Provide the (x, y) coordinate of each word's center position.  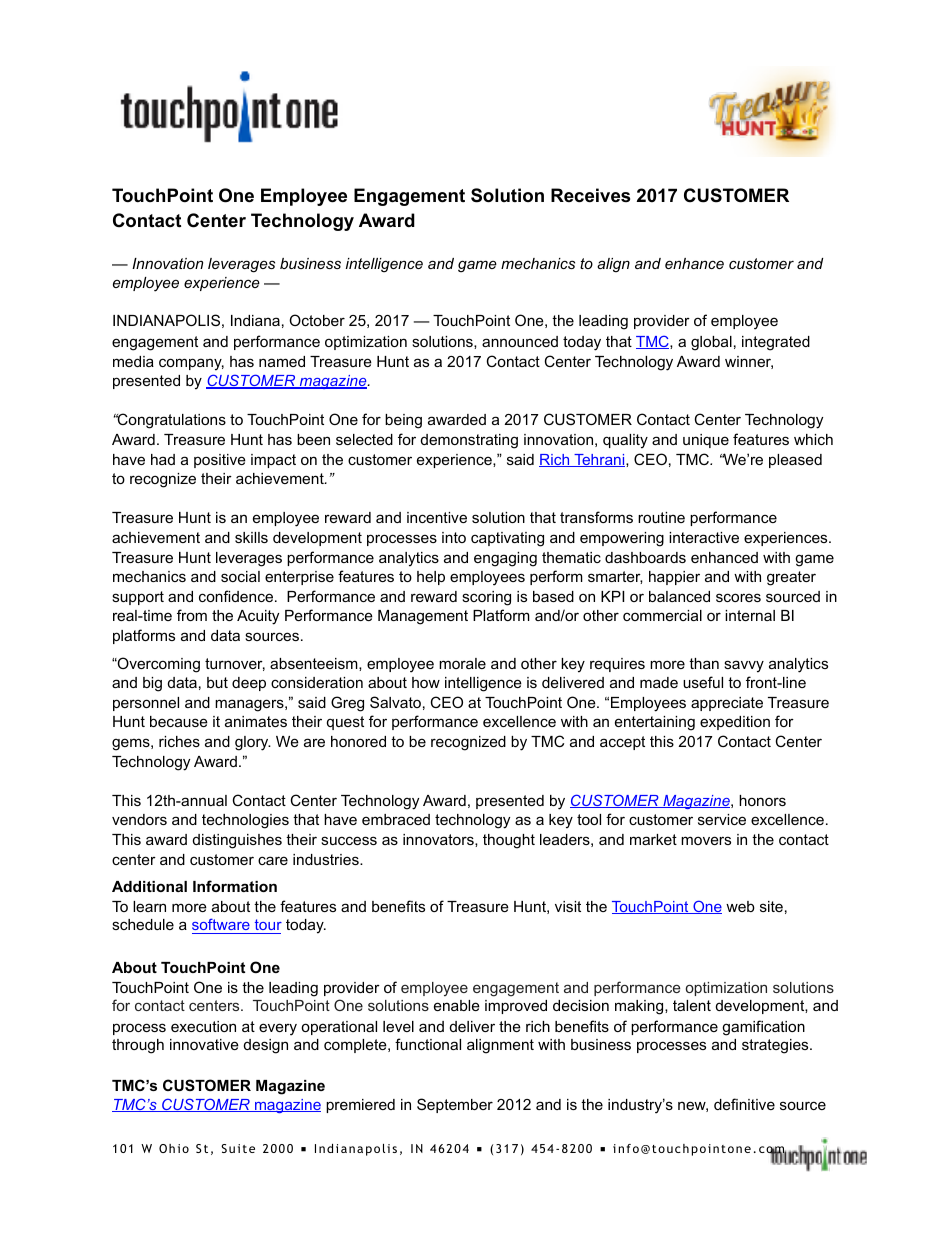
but (217, 682)
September (455, 1105)
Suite (238, 1148)
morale (462, 663)
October (317, 320)
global (711, 343)
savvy (744, 666)
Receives (590, 195)
